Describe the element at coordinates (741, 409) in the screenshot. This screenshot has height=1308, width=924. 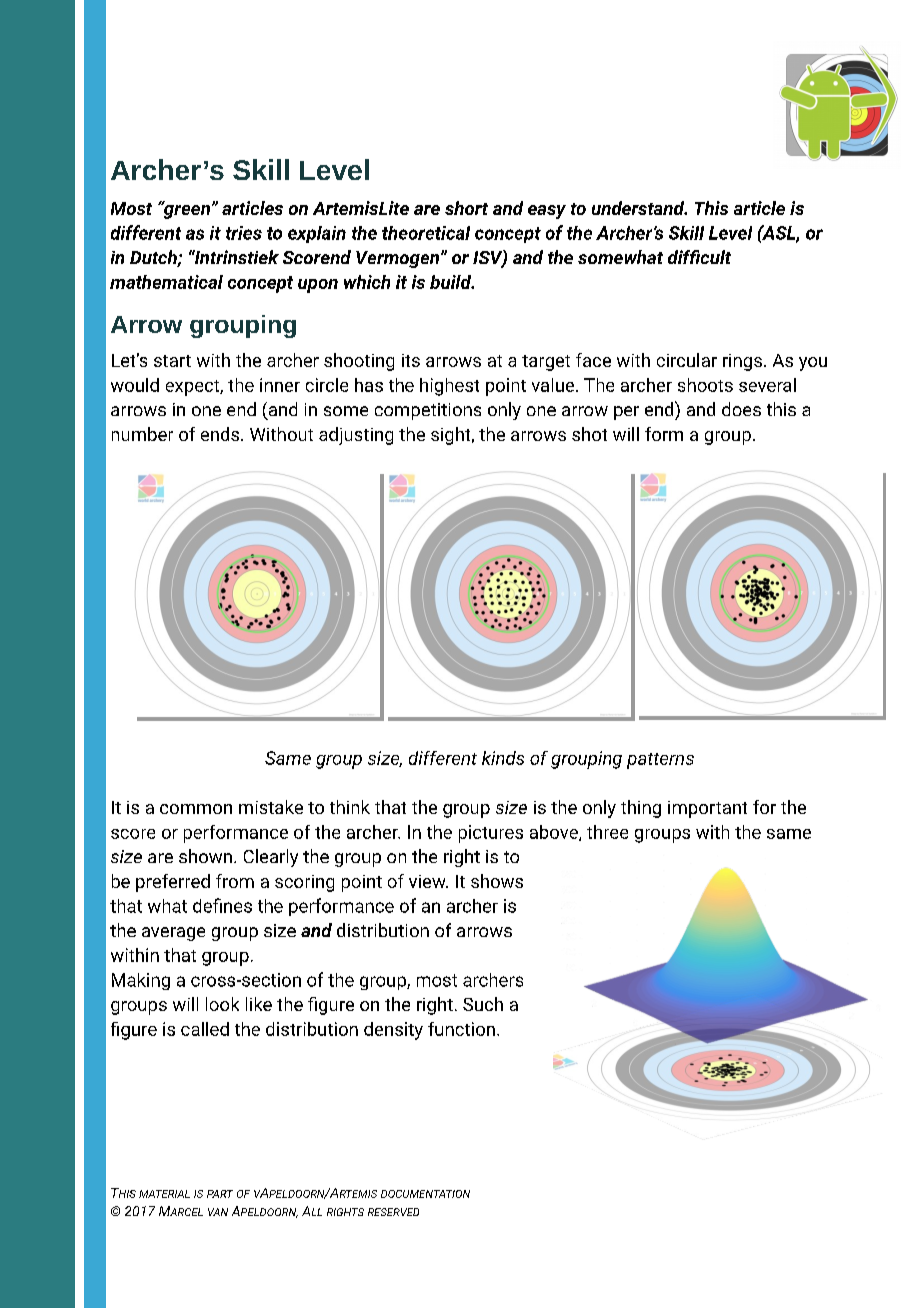
I see `does` at that location.
